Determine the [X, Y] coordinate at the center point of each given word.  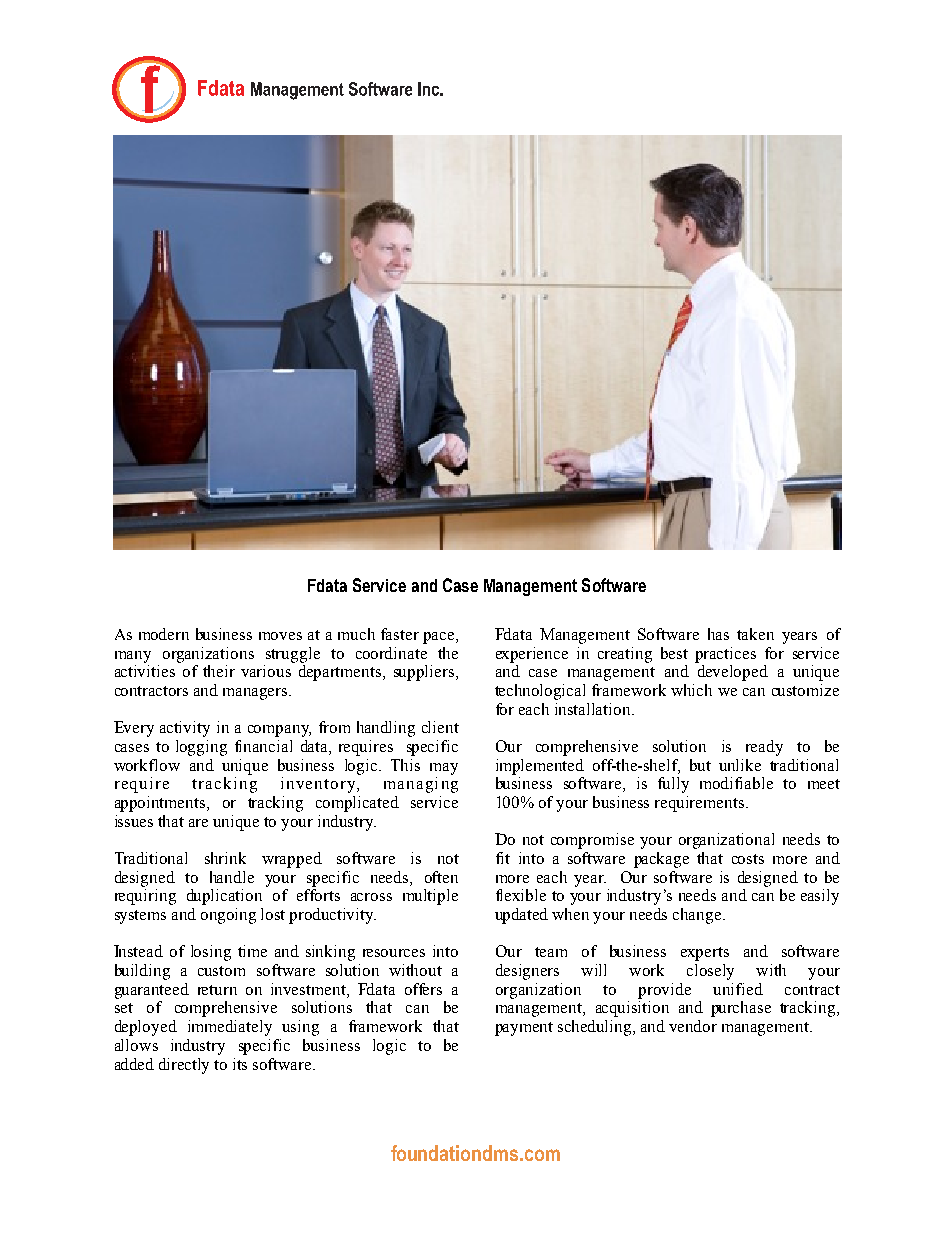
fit [503, 858]
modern [164, 634]
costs [748, 859]
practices [725, 655]
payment [524, 1029]
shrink [225, 858]
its [240, 1064]
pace [440, 638]
